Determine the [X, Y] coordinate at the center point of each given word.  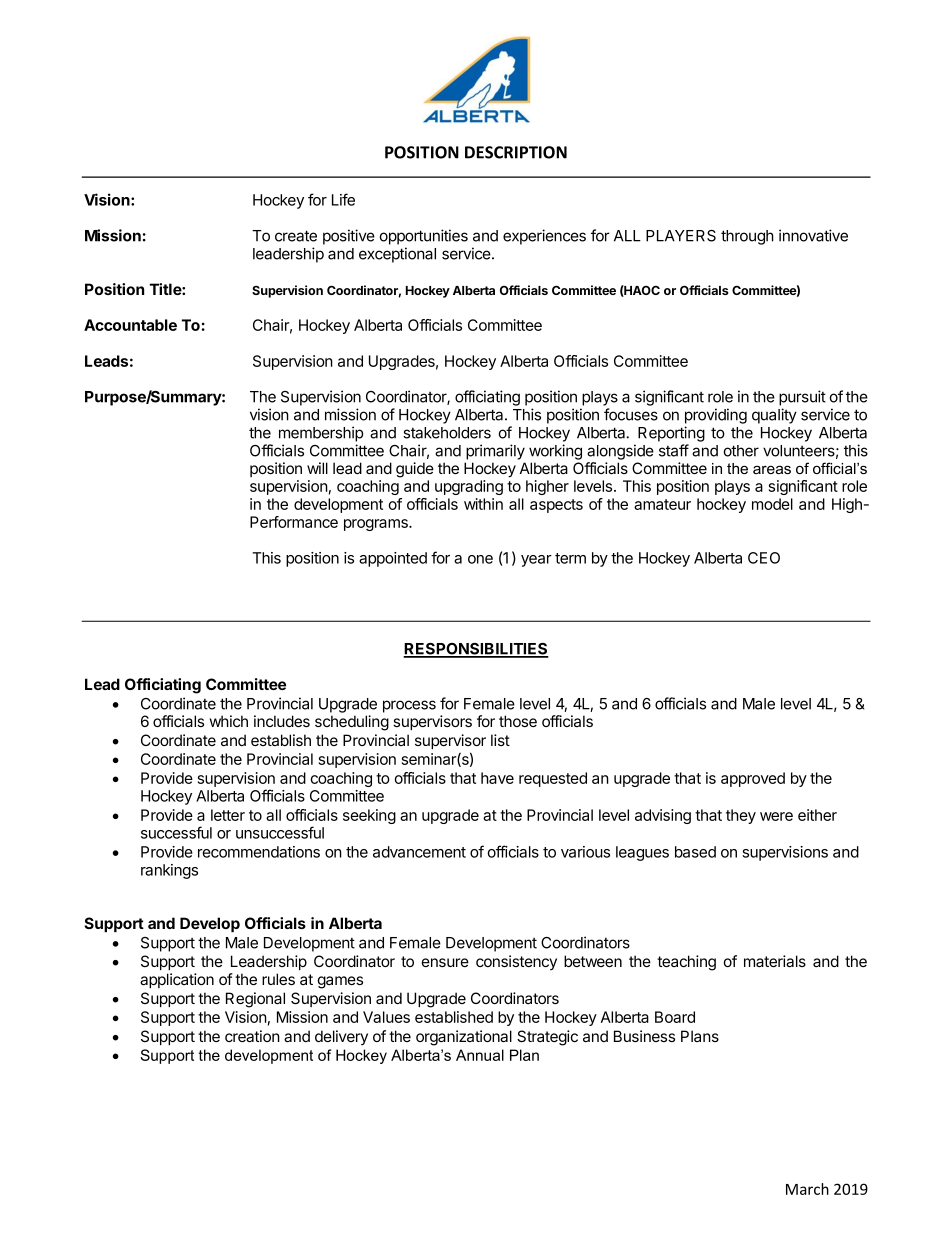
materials [775, 961]
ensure [445, 962]
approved [753, 779]
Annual [480, 1055]
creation [252, 1036]
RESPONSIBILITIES [476, 650]
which [229, 721]
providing [716, 416]
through [747, 237]
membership [321, 434]
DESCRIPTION [516, 152]
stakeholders [447, 433]
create [296, 236]
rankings [169, 871]
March [807, 1189]
